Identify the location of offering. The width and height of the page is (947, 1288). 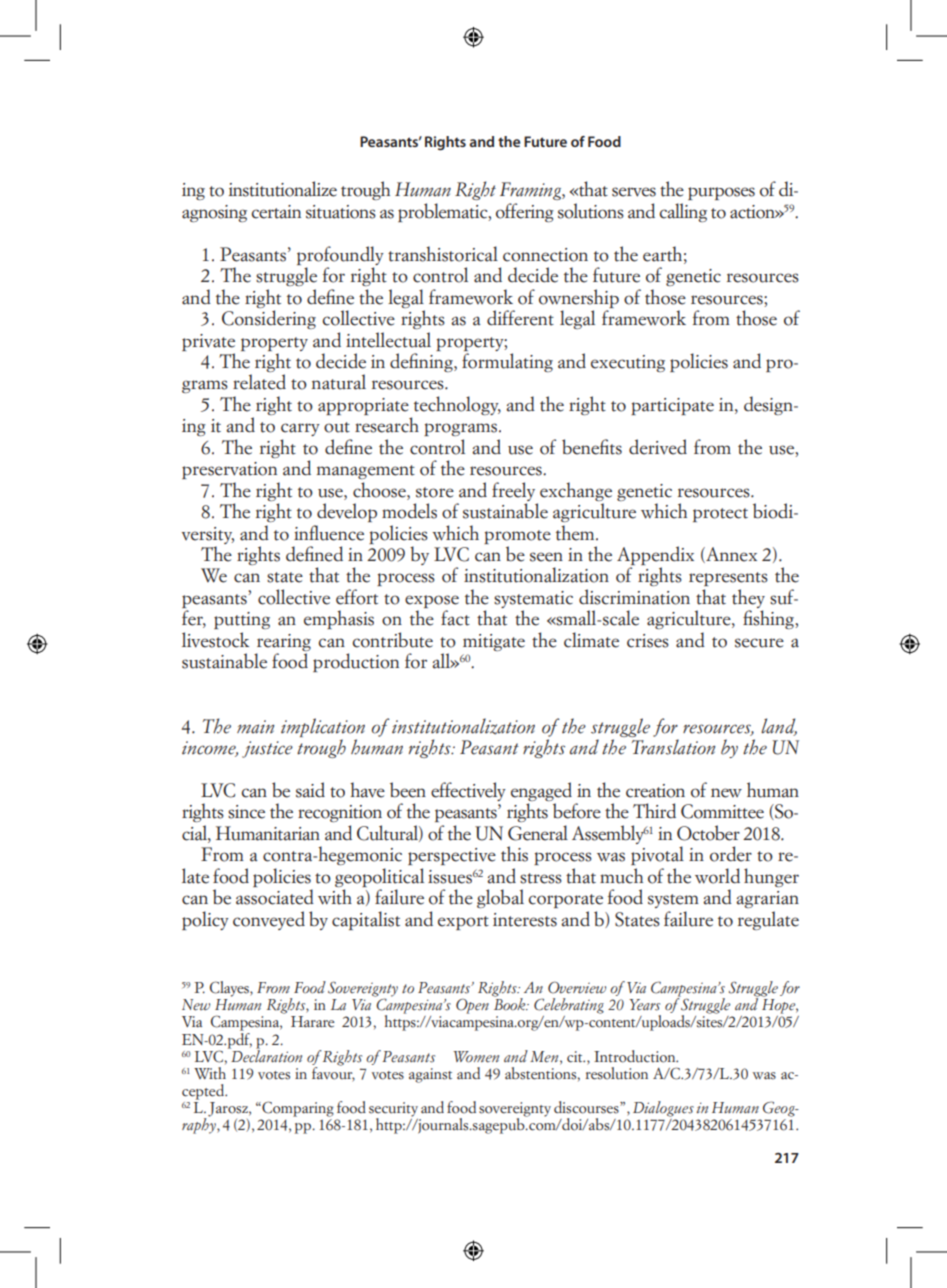
(525, 212).
